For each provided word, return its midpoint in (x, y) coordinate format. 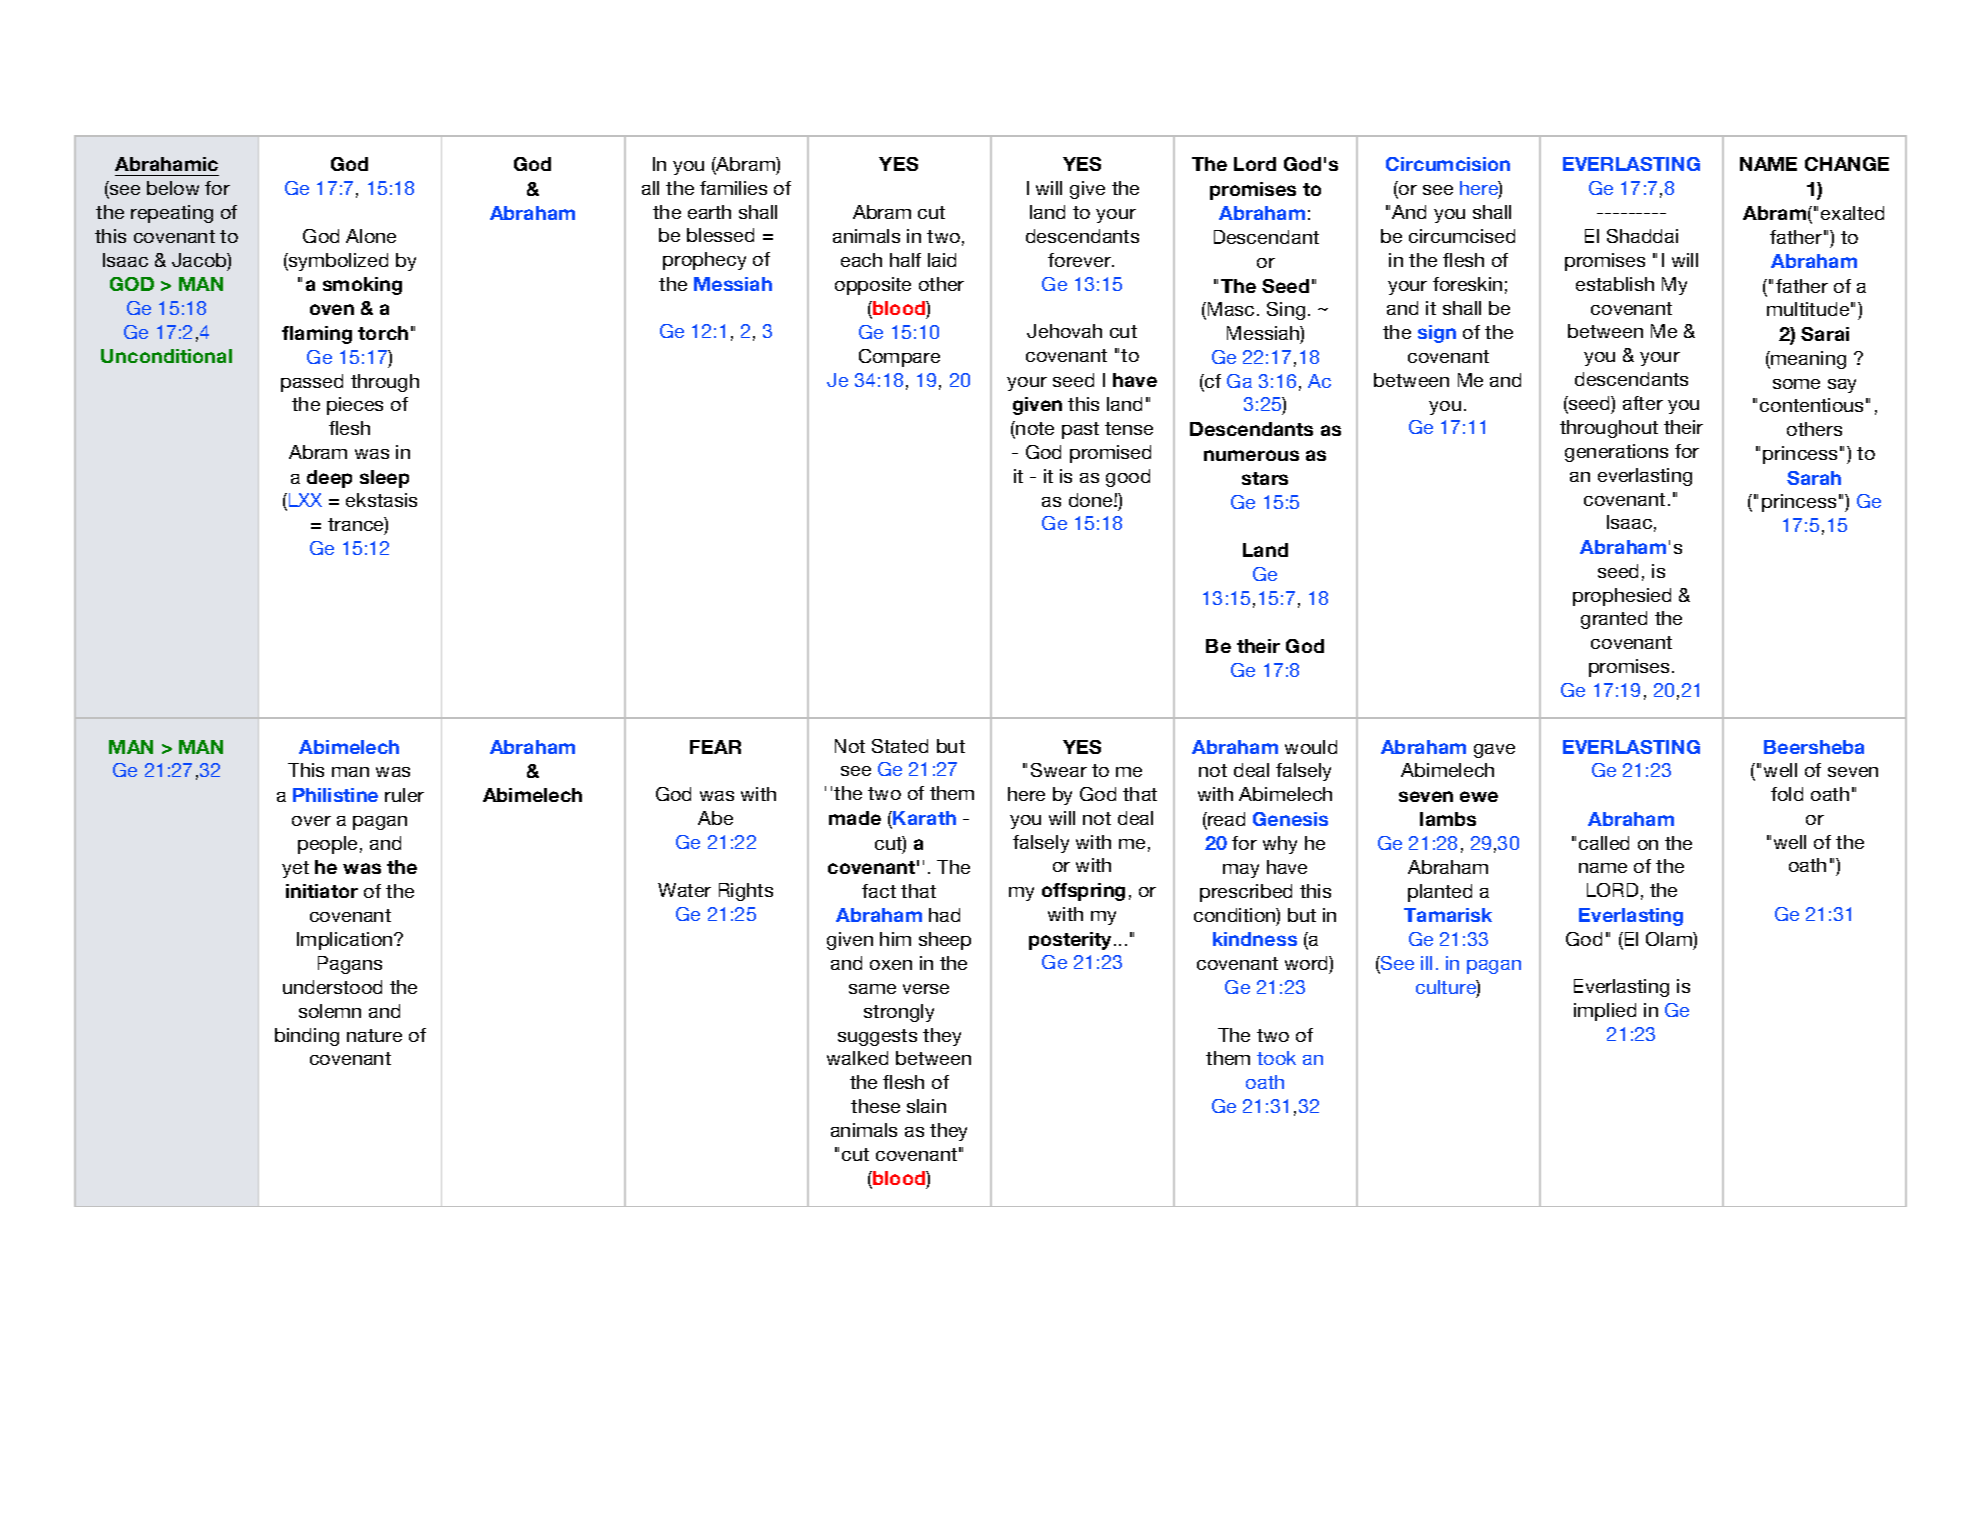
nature (374, 1035)
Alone (371, 236)
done (1092, 500)
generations (1616, 453)
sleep (384, 479)
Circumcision (1448, 164)
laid (942, 260)
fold (1787, 794)
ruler (404, 795)
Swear (1059, 770)
